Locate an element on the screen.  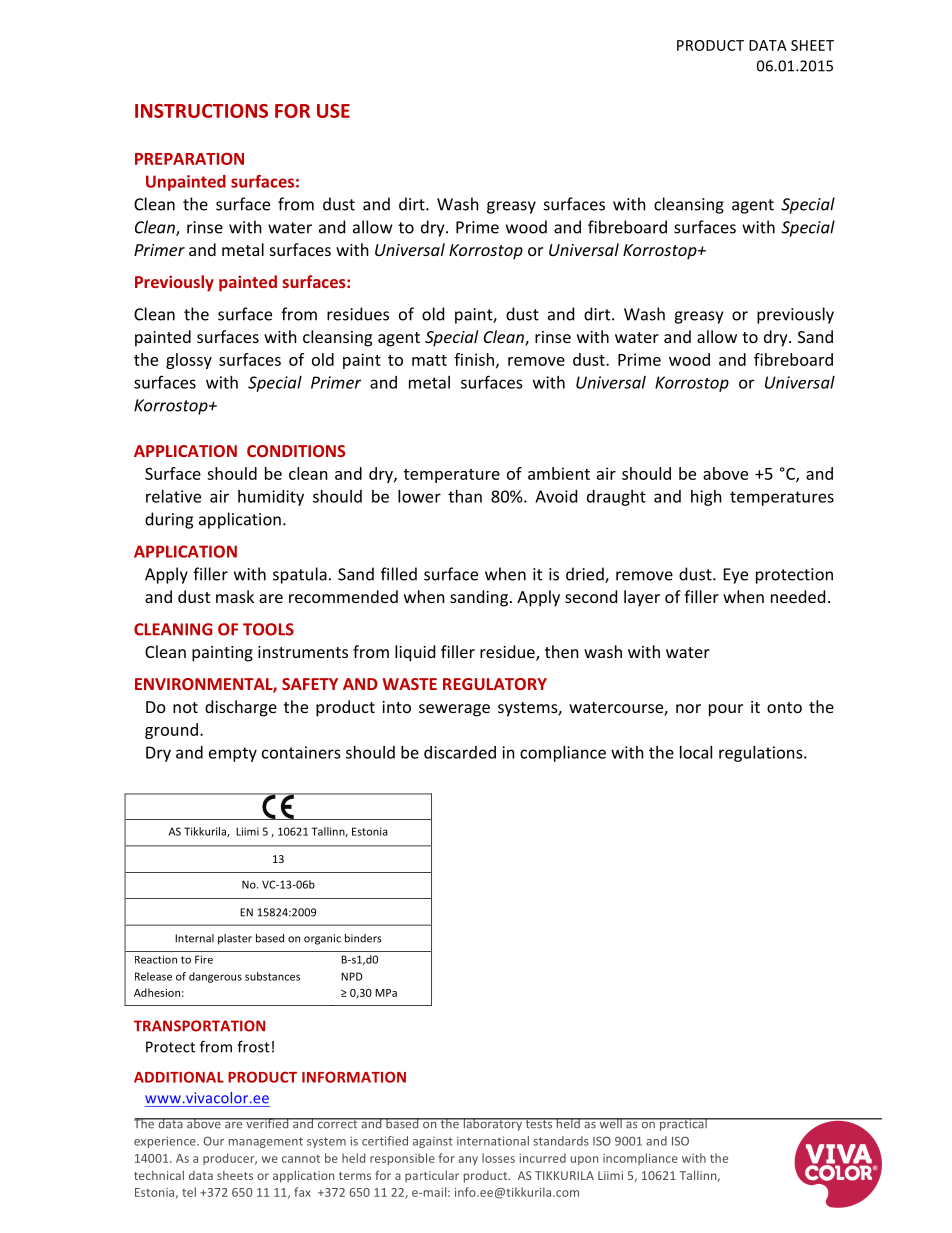
practical is located at coordinates (683, 1124).
